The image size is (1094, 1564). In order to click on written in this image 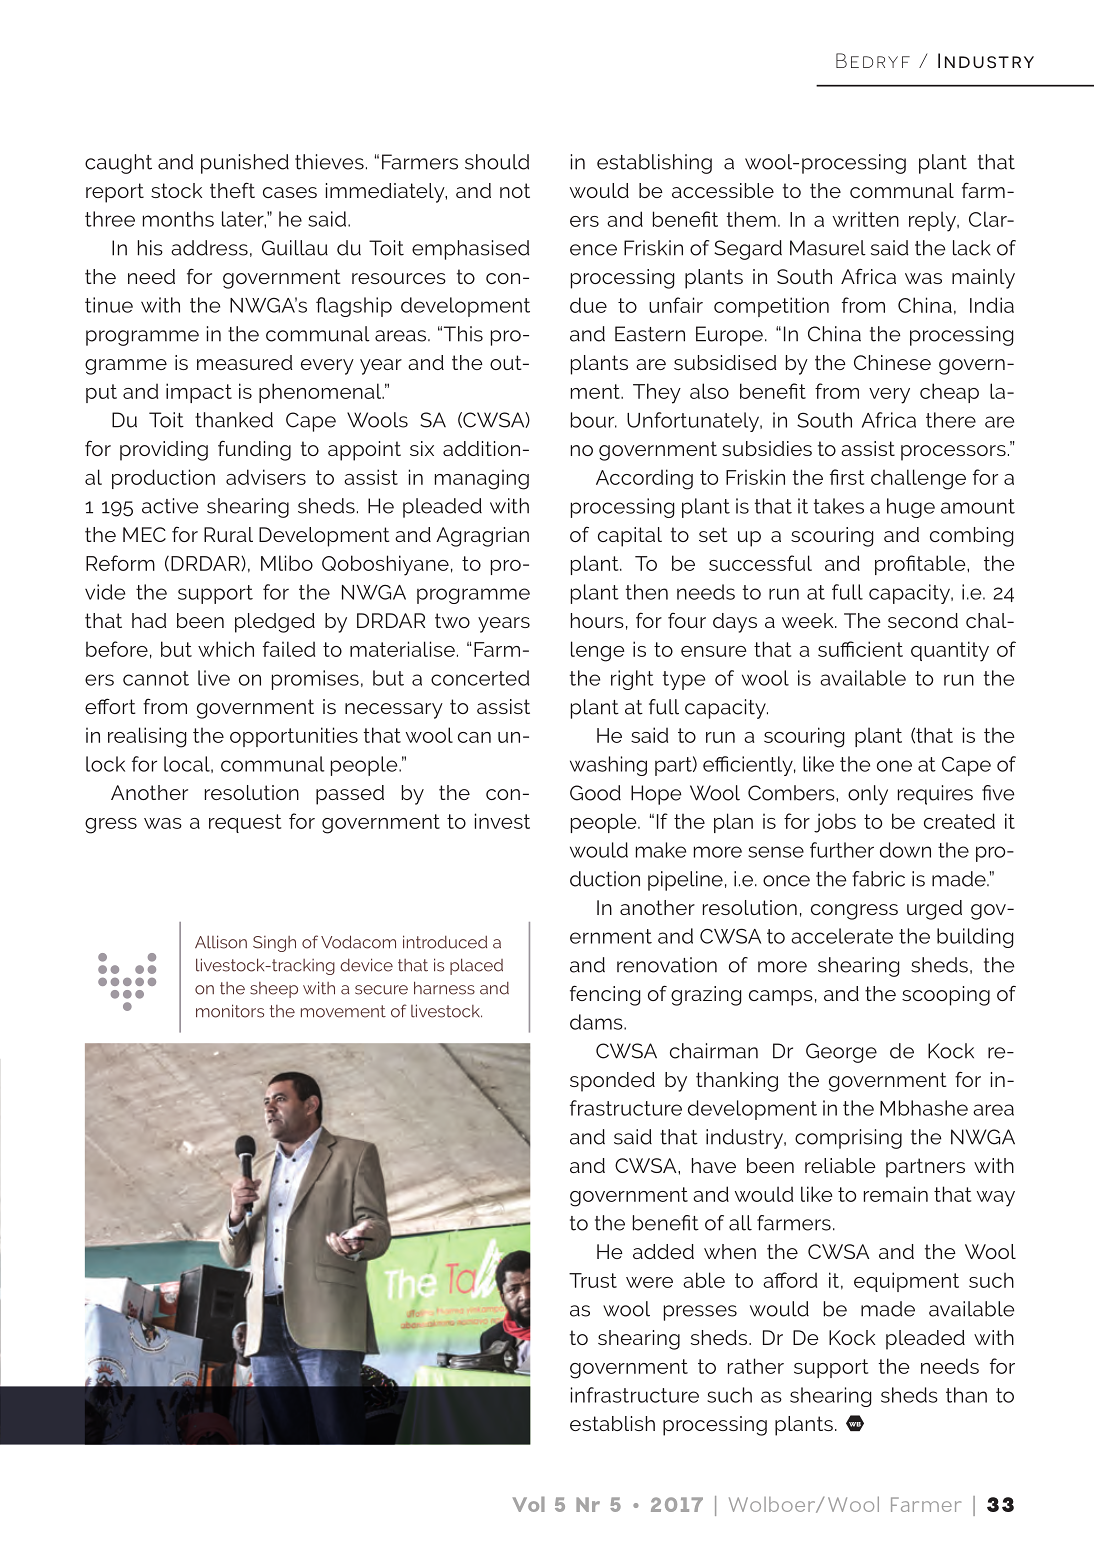, I will do `click(865, 219)`.
